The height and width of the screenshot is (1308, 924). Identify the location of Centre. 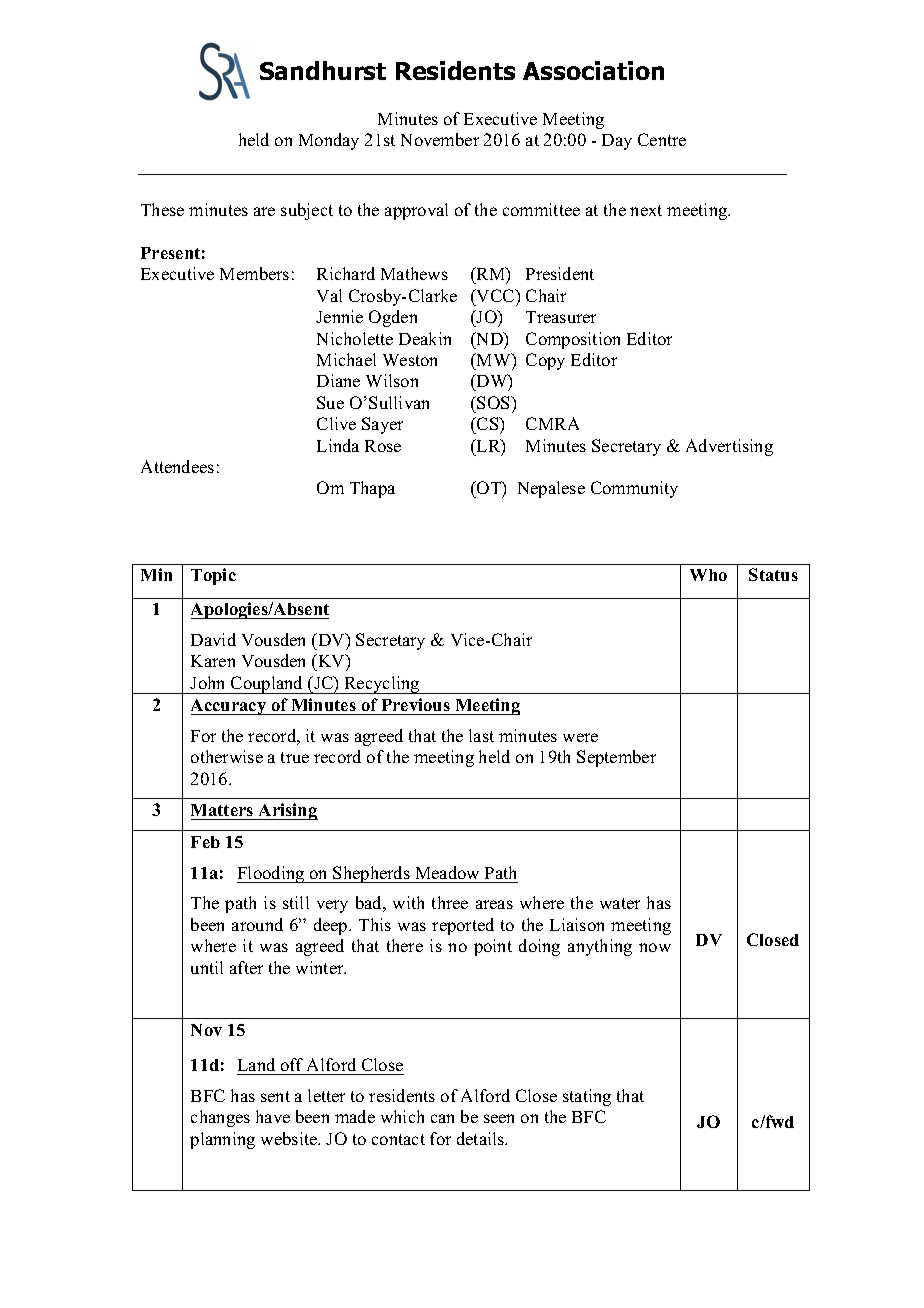
(662, 139).
